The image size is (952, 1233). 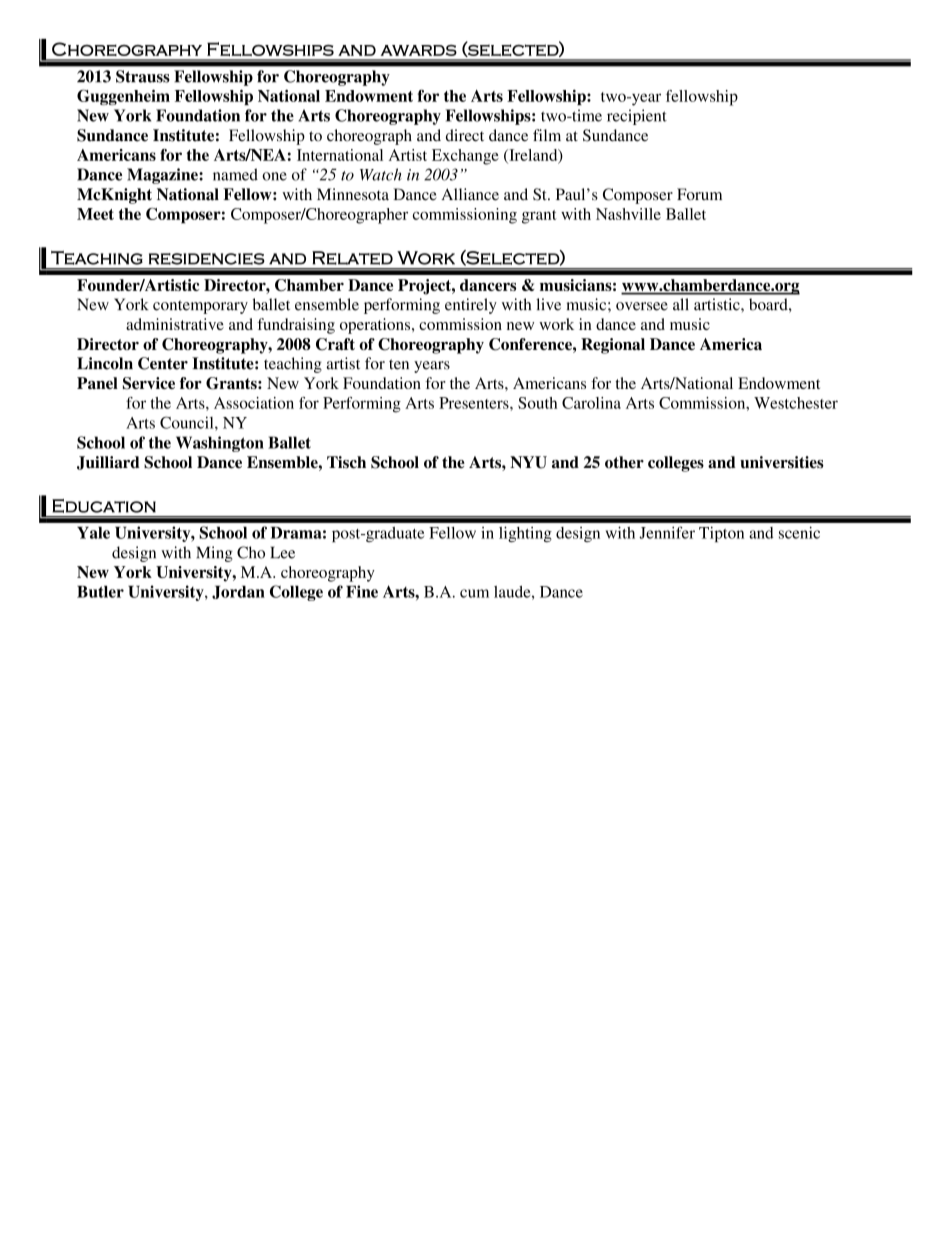 What do you see at coordinates (220, 444) in the image?
I see `Washington` at bounding box center [220, 444].
